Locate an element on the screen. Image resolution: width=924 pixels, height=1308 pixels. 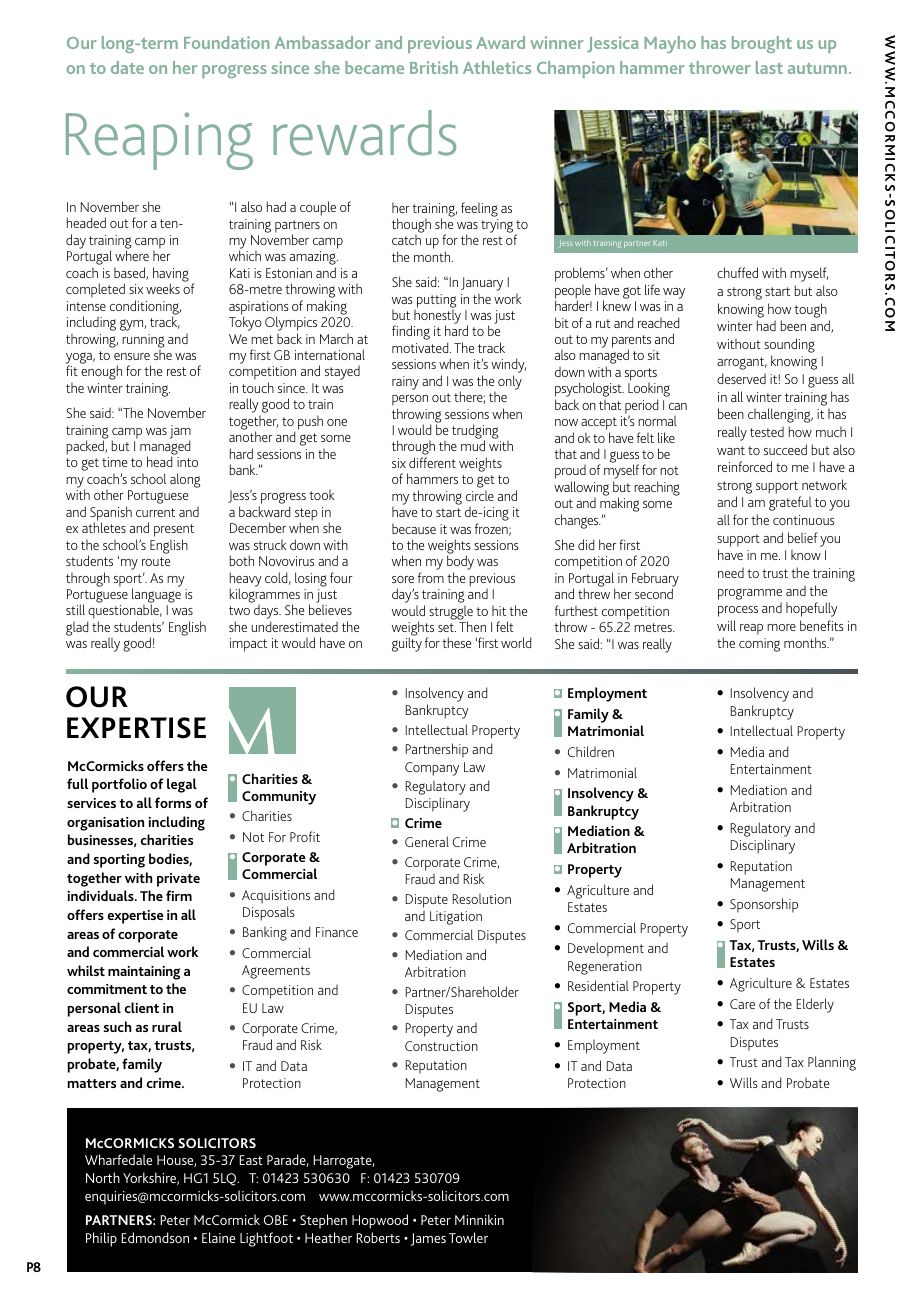
date is located at coordinates (127, 67).
